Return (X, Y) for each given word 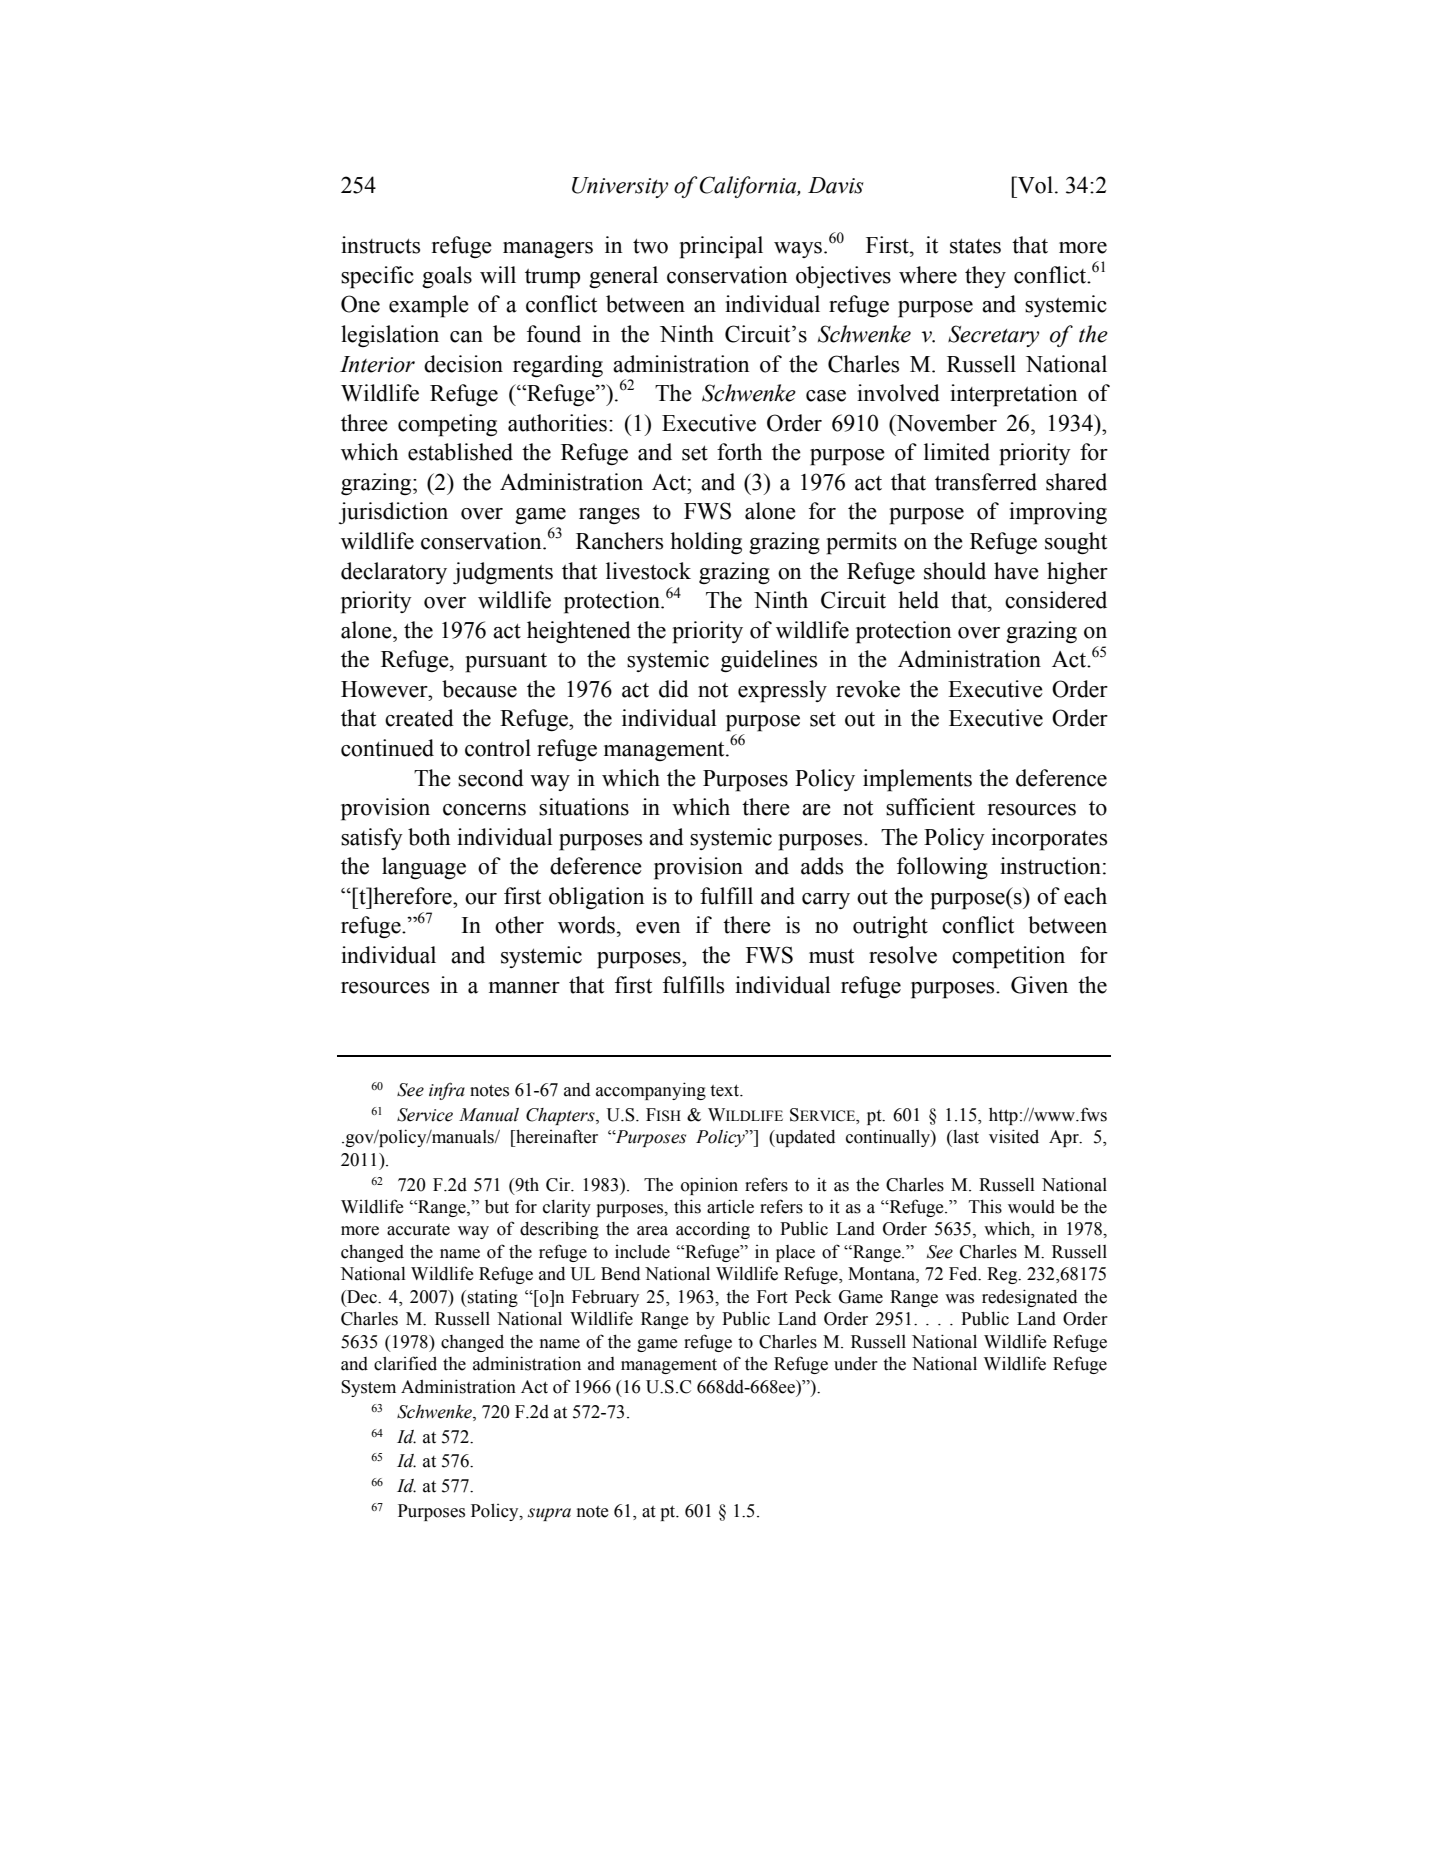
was (959, 1299)
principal (721, 247)
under (856, 1364)
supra (549, 1514)
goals (447, 277)
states (975, 246)
